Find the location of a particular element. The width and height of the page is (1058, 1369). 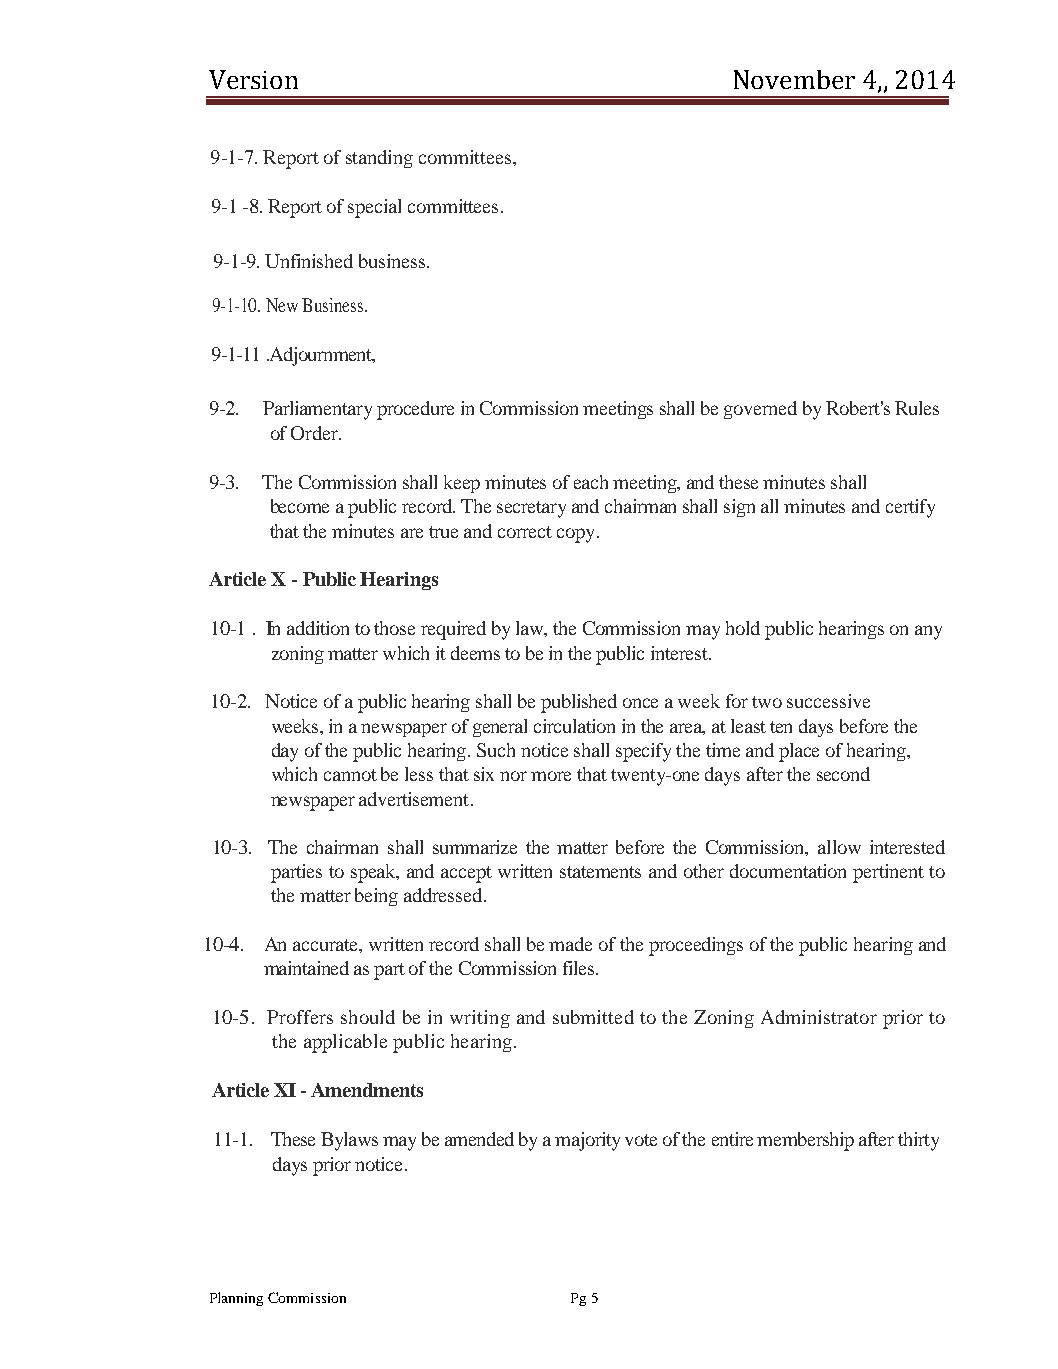

standing is located at coordinates (379, 159).
